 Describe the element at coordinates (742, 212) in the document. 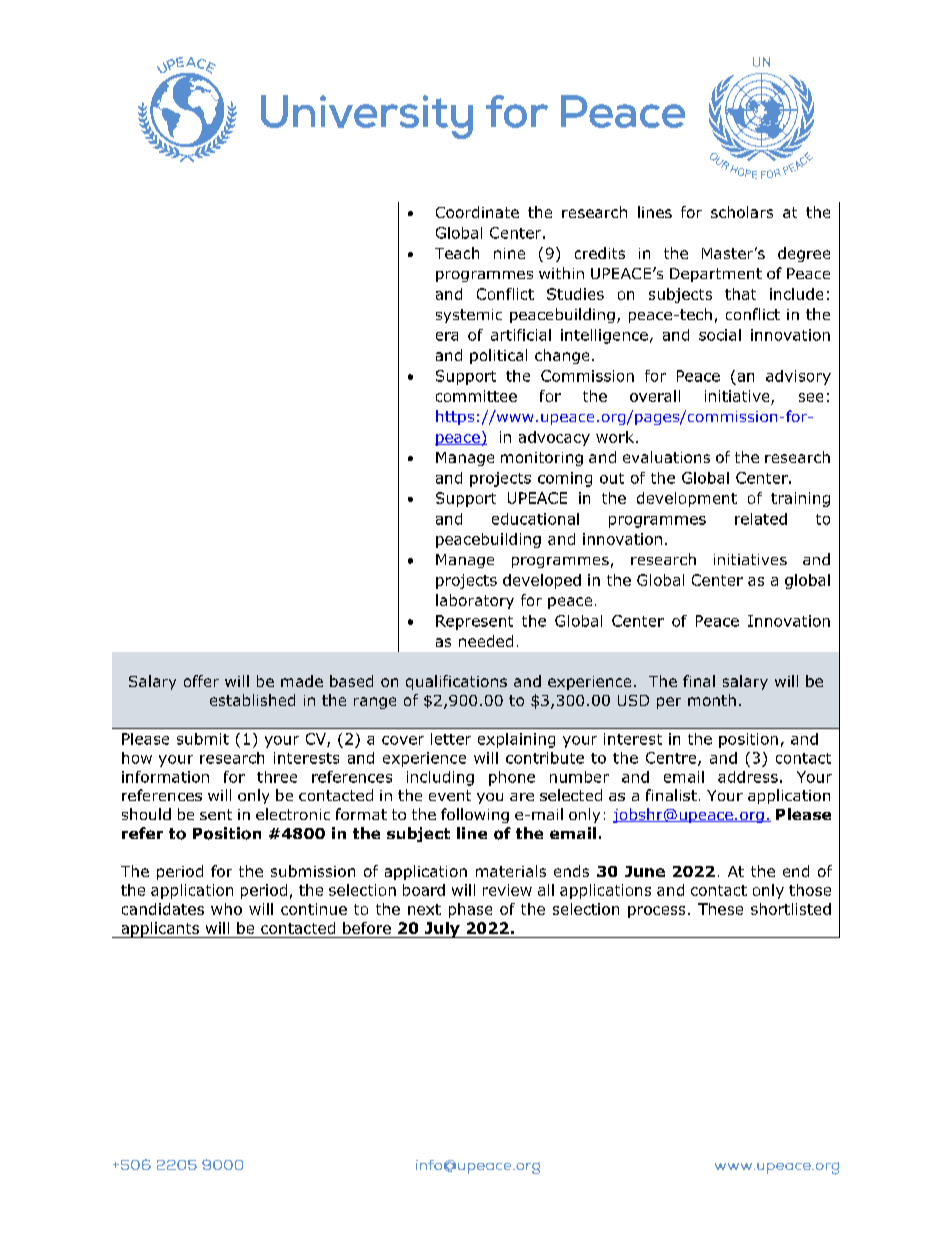

I see `scholars` at that location.
